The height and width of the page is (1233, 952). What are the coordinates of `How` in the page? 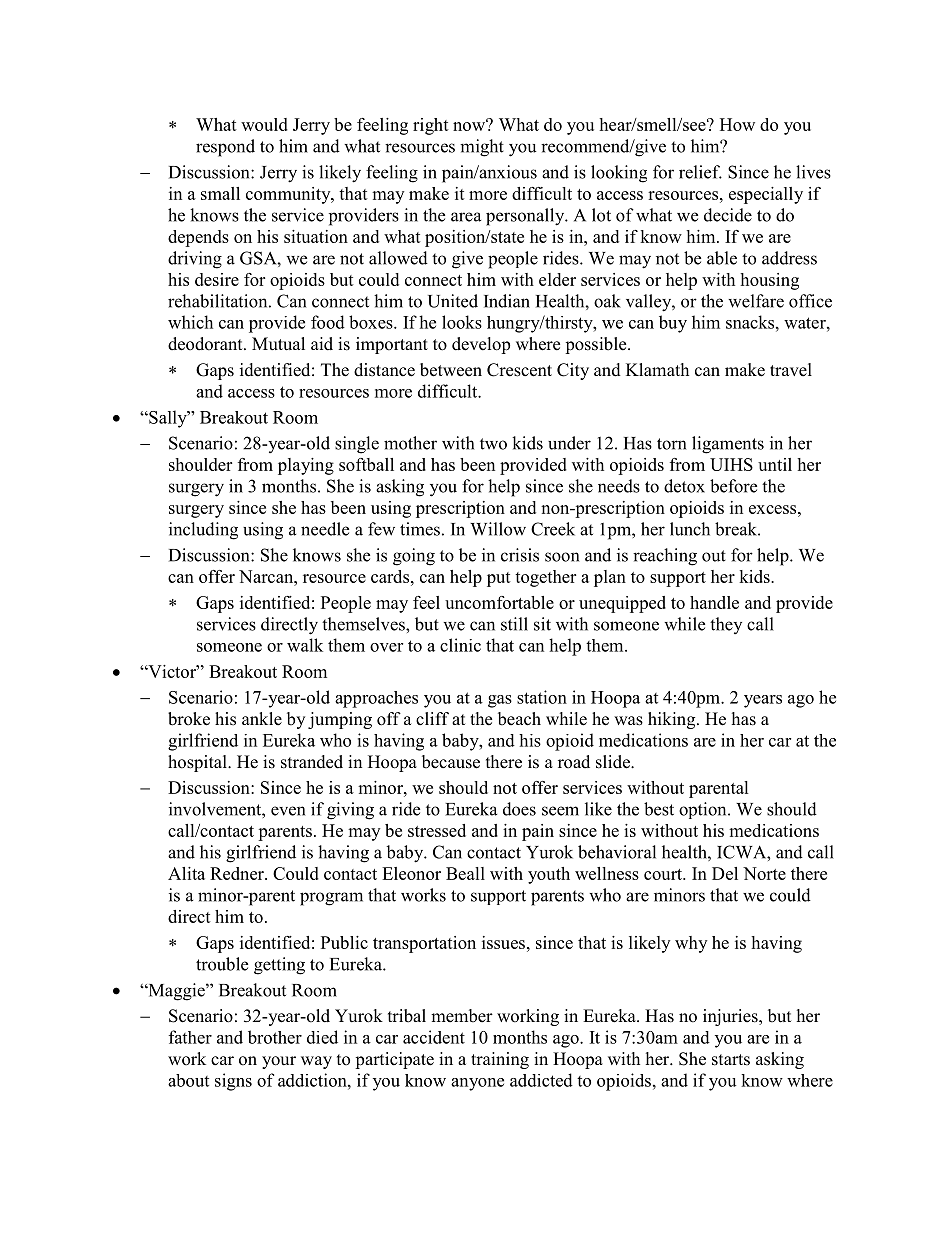 It's located at (737, 124).
